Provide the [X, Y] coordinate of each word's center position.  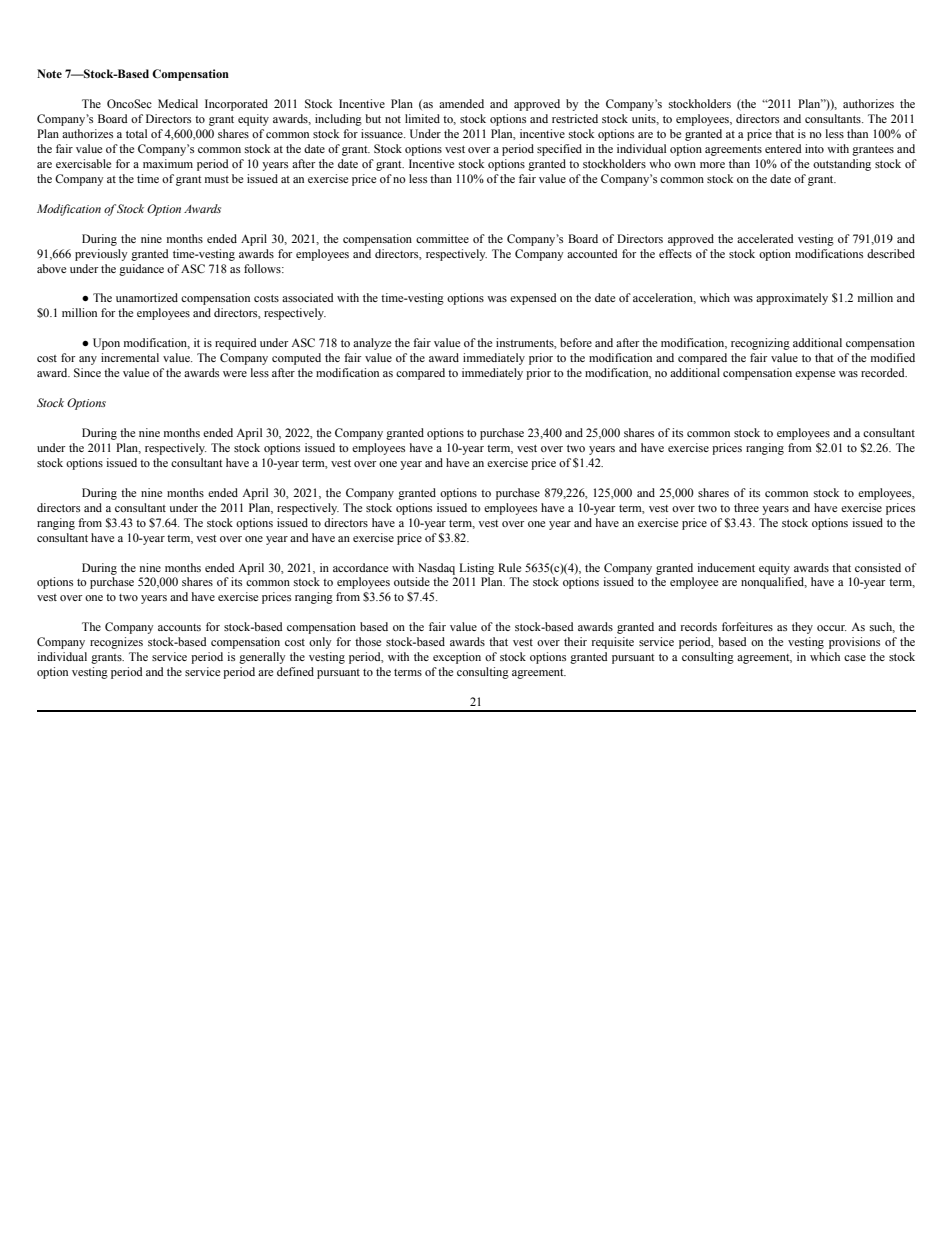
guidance [141, 270]
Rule [509, 567]
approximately [792, 299]
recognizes [116, 643]
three [746, 507]
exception [457, 658]
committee [442, 238]
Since [87, 372]
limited [422, 118]
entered [783, 148]
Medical [178, 103]
